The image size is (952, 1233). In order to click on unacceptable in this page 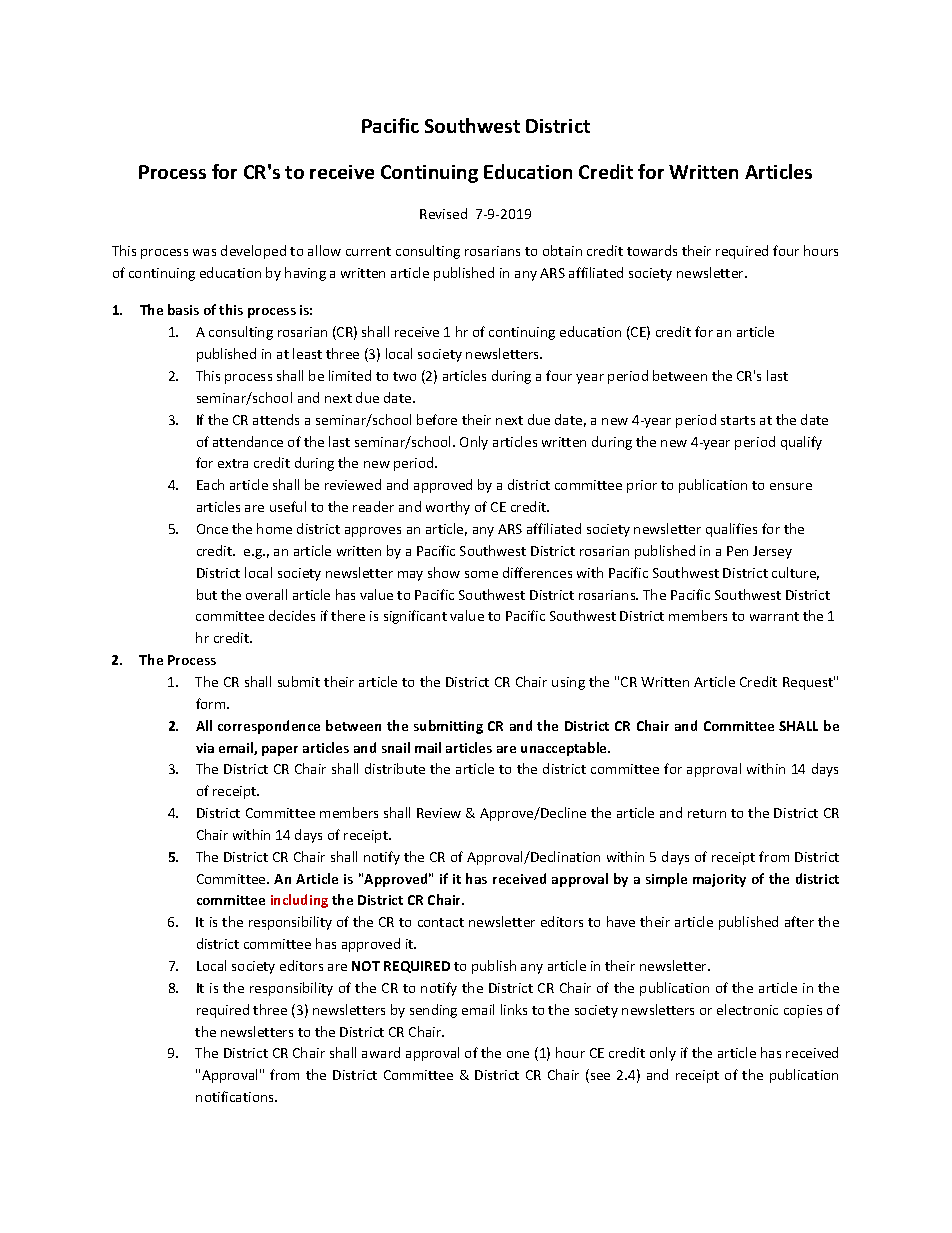, I will do `click(565, 749)`.
